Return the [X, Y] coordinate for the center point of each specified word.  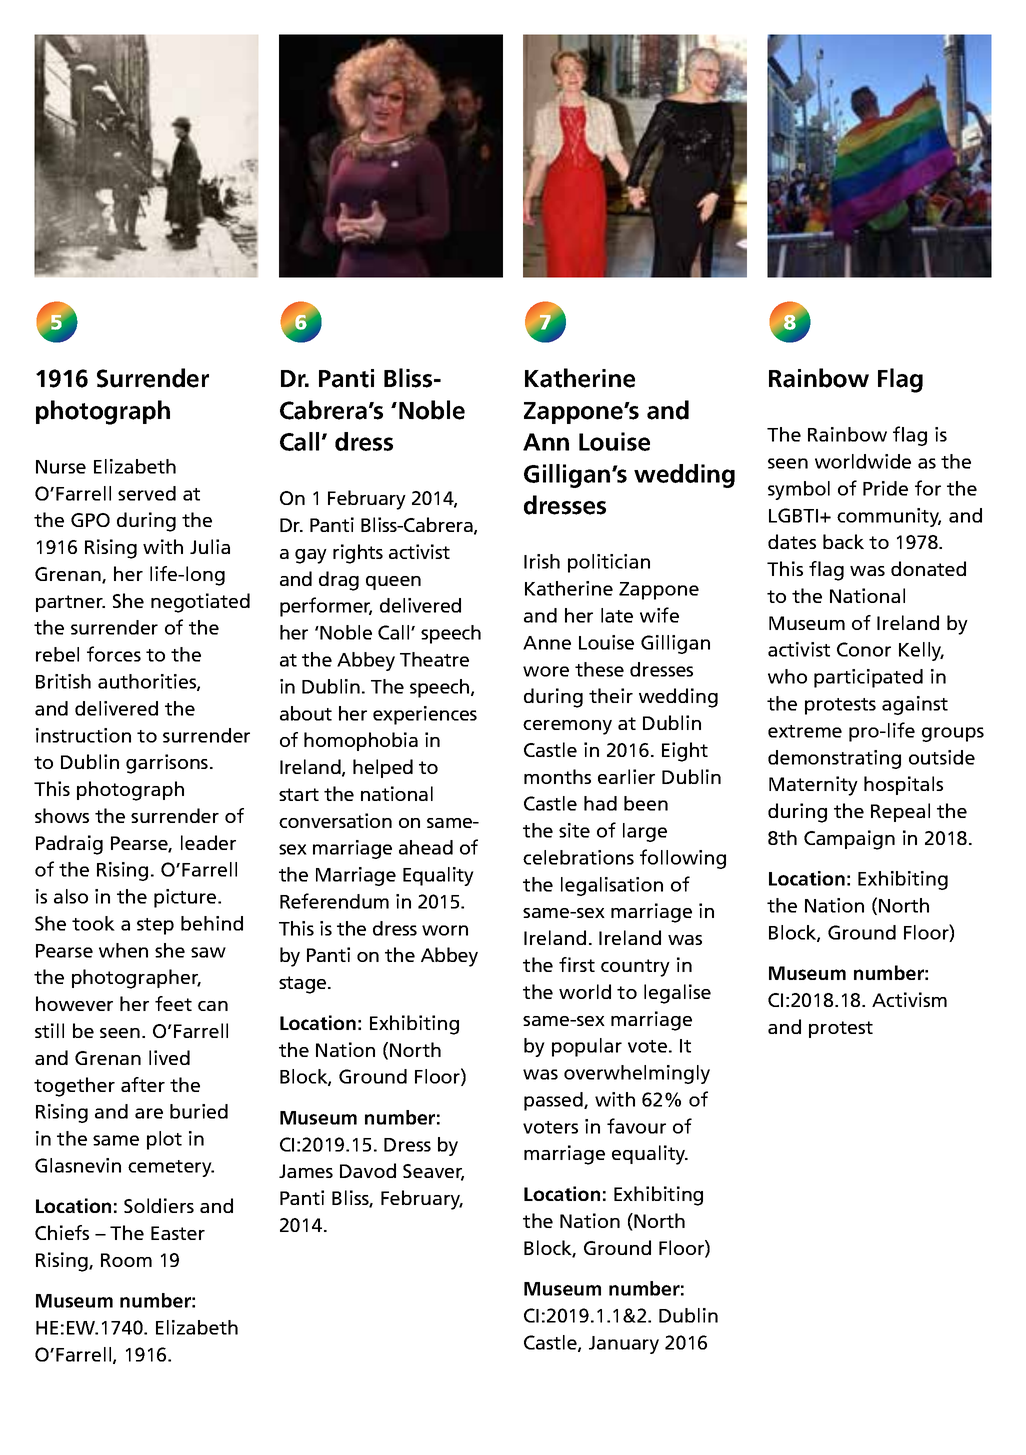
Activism [909, 999]
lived [169, 1057]
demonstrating [834, 759]
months [557, 776]
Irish [542, 561]
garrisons [167, 764]
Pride [885, 488]
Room [126, 1260]
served [147, 493]
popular [587, 1047]
